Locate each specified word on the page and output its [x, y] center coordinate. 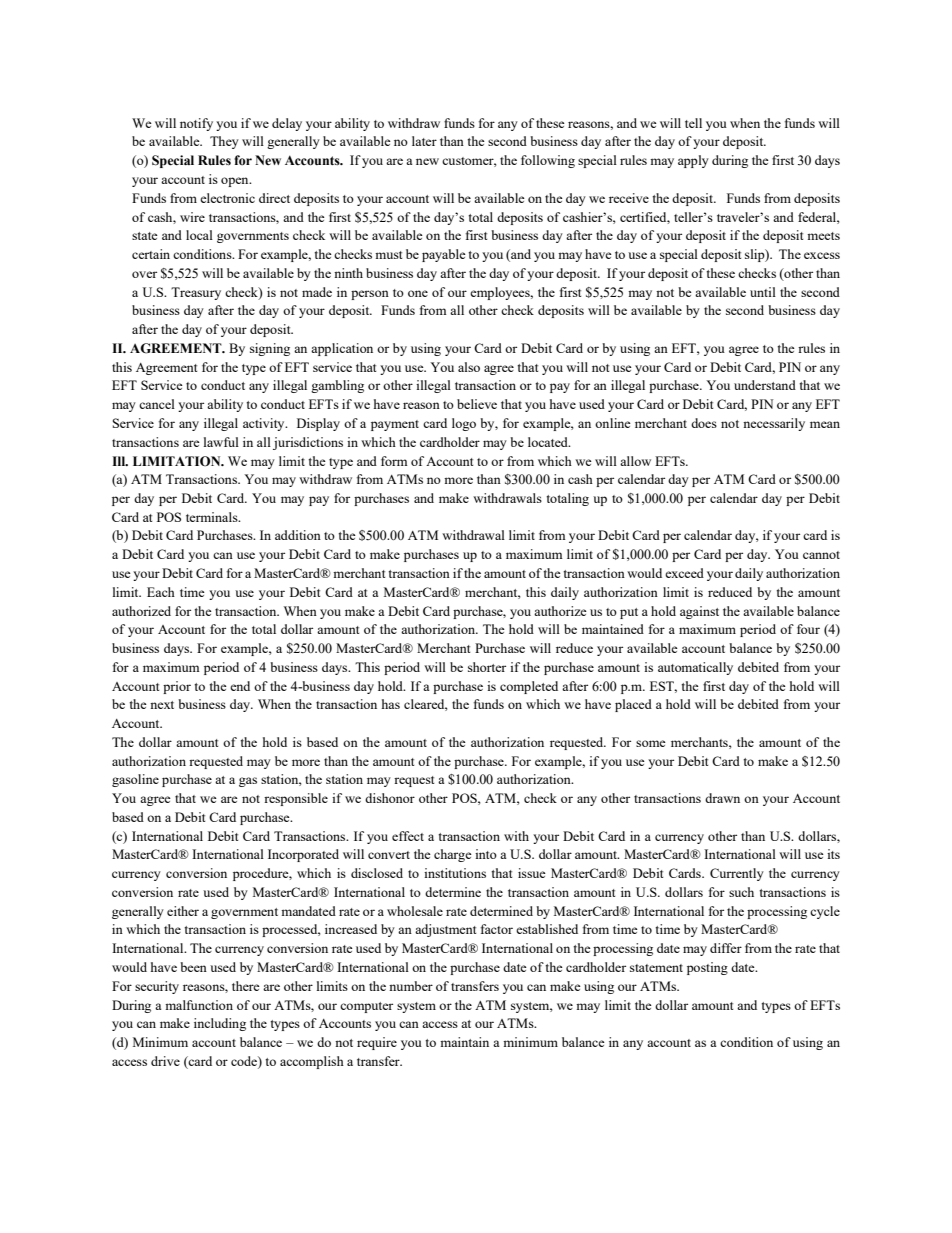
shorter [487, 667]
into [486, 854]
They [224, 142]
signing [270, 349]
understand [765, 385]
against [699, 612]
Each [161, 592]
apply [693, 161]
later [424, 141]
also [469, 367]
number [411, 986]
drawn [722, 798]
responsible [296, 799]
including [220, 1024]
